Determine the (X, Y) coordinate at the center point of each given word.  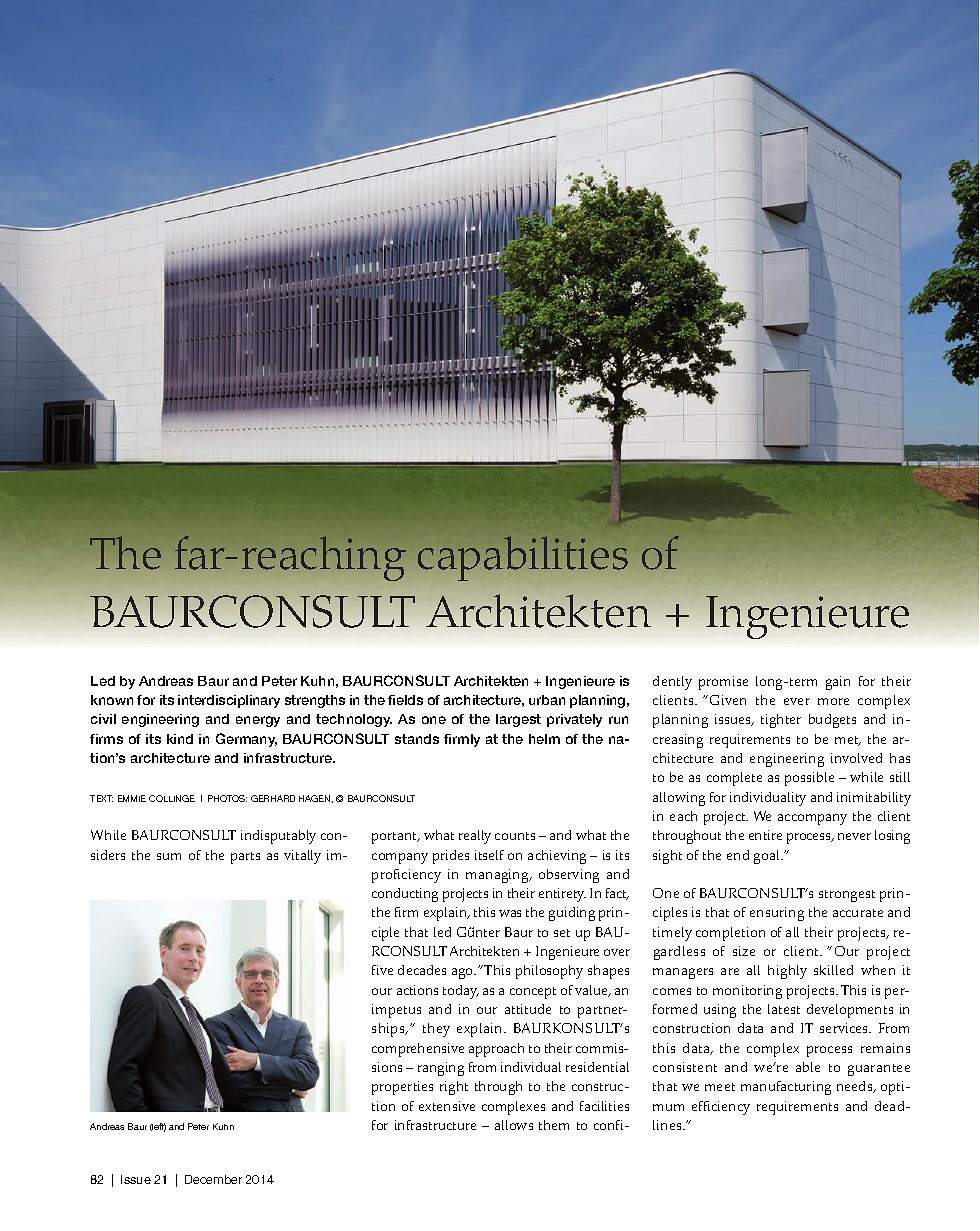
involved (856, 758)
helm (544, 739)
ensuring (777, 914)
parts (245, 858)
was (510, 913)
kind (180, 739)
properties (402, 1088)
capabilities (523, 558)
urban (547, 700)
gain (838, 683)
